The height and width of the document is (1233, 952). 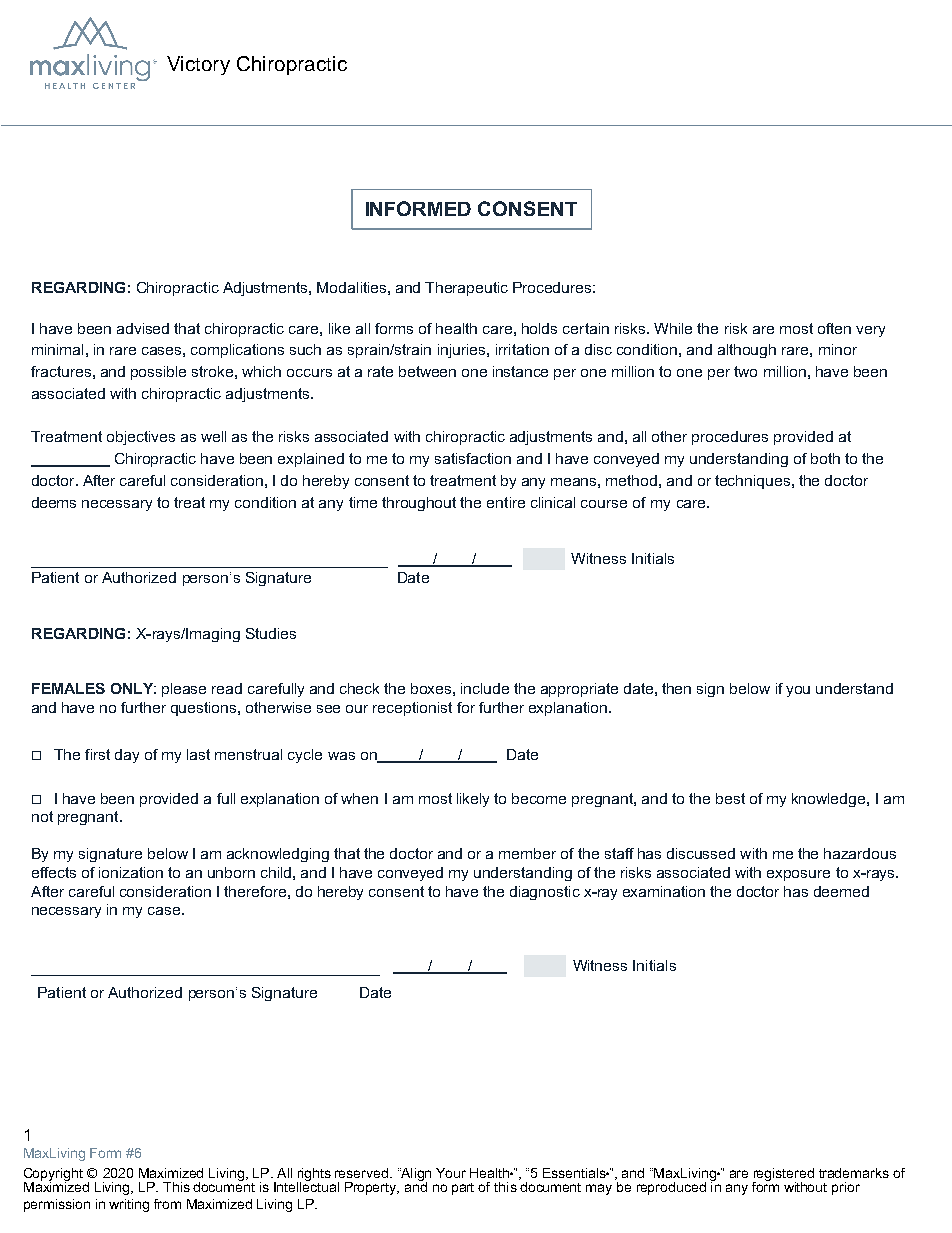 I want to click on include, so click(x=485, y=688).
